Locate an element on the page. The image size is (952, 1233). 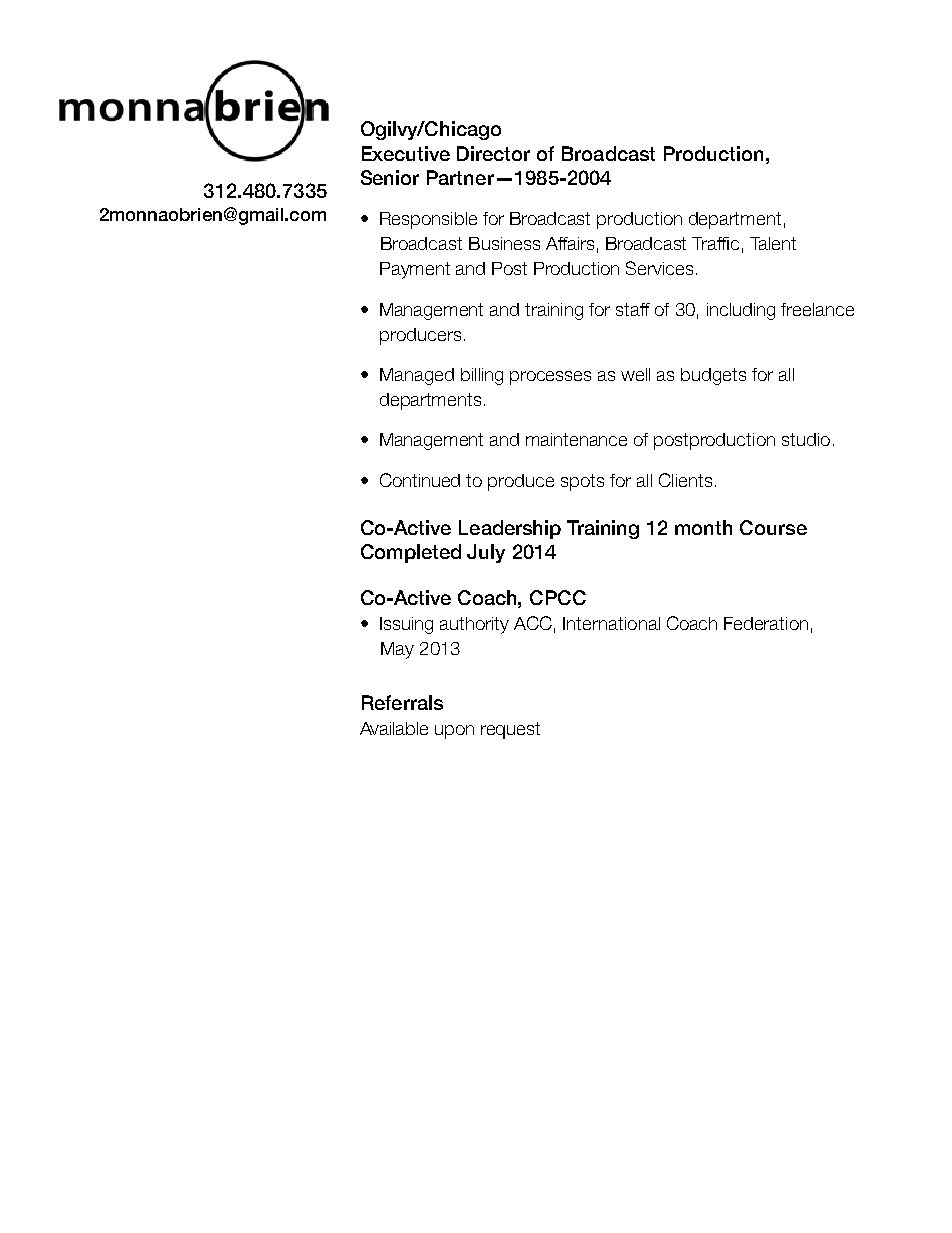
Federation is located at coordinates (766, 623).
